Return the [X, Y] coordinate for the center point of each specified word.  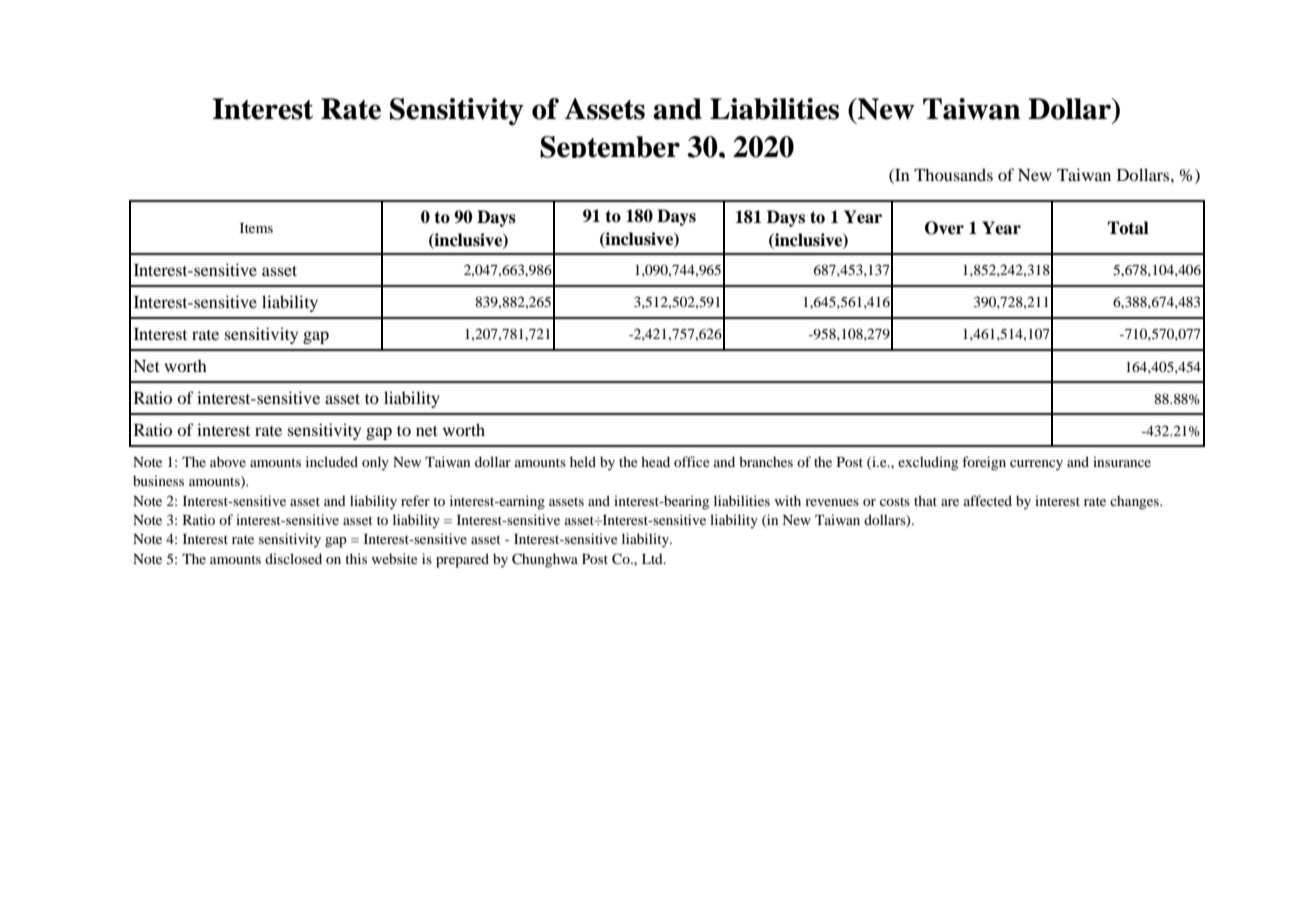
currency [1036, 465]
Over [944, 228]
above [228, 461]
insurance [1122, 461]
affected [988, 500]
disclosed [293, 558]
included [332, 461]
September [610, 147]
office [691, 461]
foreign [984, 463]
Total [1128, 228]
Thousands [953, 174]
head [655, 461]
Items [256, 228]
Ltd [653, 558]
